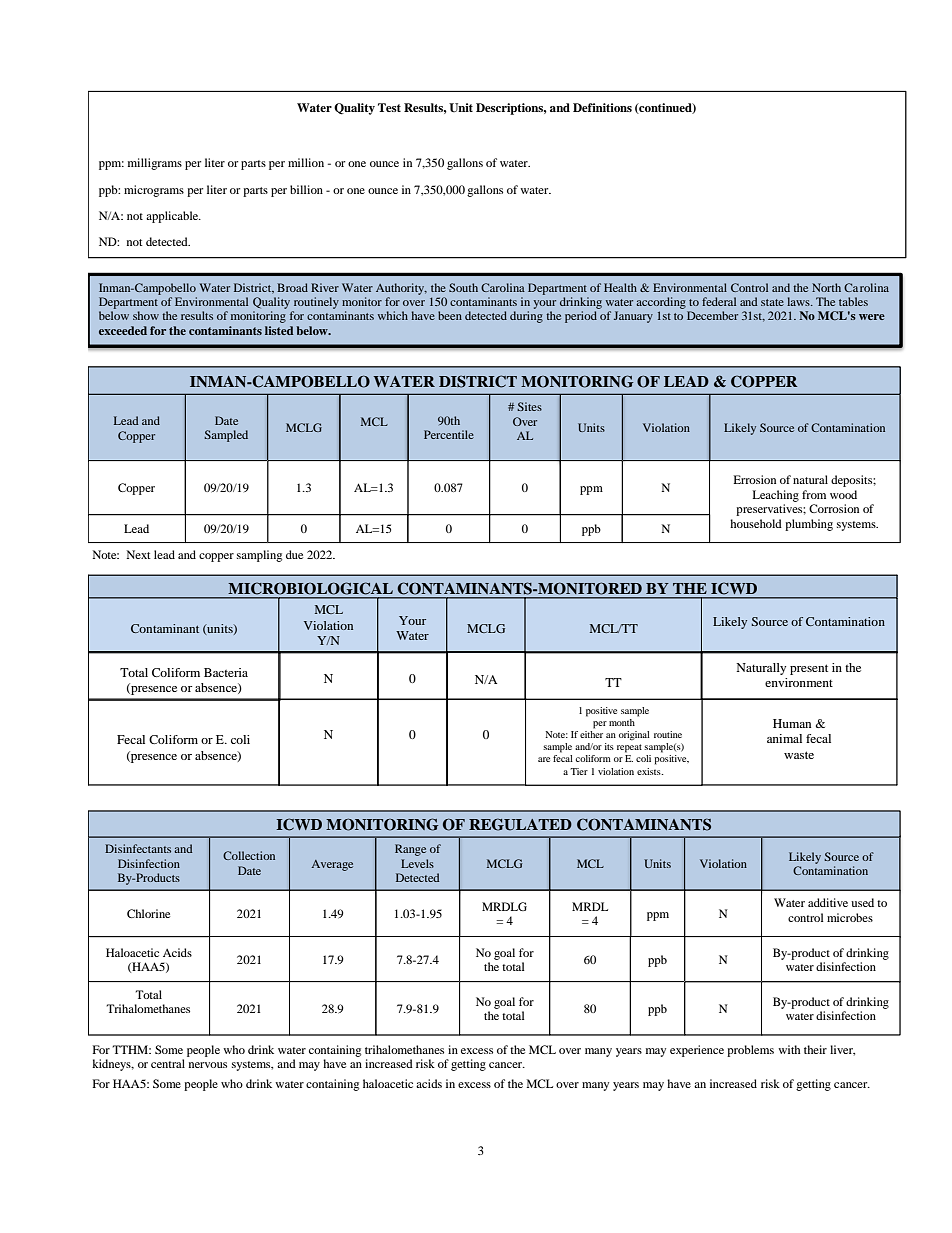  I want to click on listed, so click(279, 330).
